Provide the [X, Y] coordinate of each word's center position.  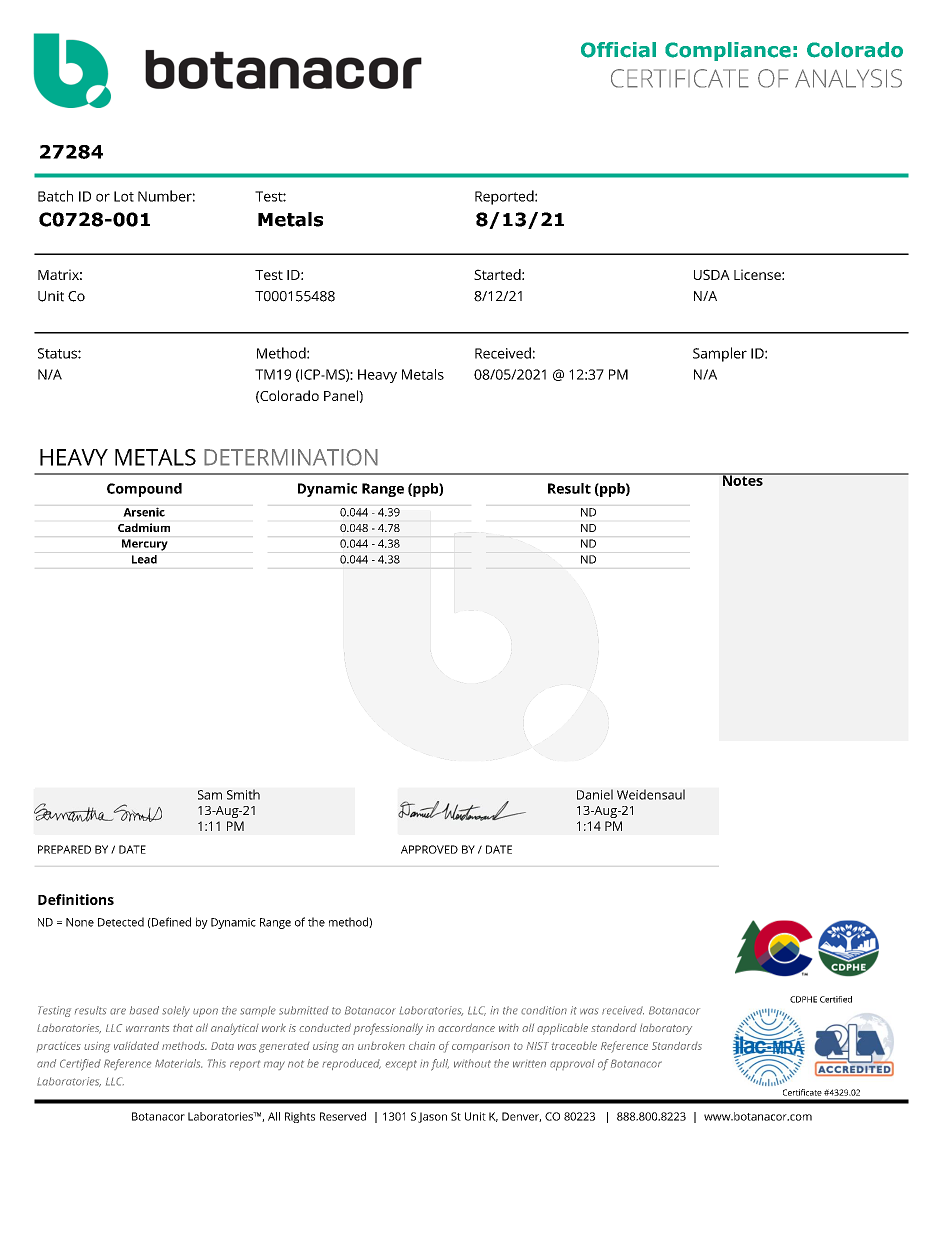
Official [618, 50]
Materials [178, 1063]
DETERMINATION [291, 457]
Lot [124, 196]
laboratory [666, 1029]
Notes [742, 479]
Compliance [728, 51]
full [440, 1065]
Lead [144, 559]
